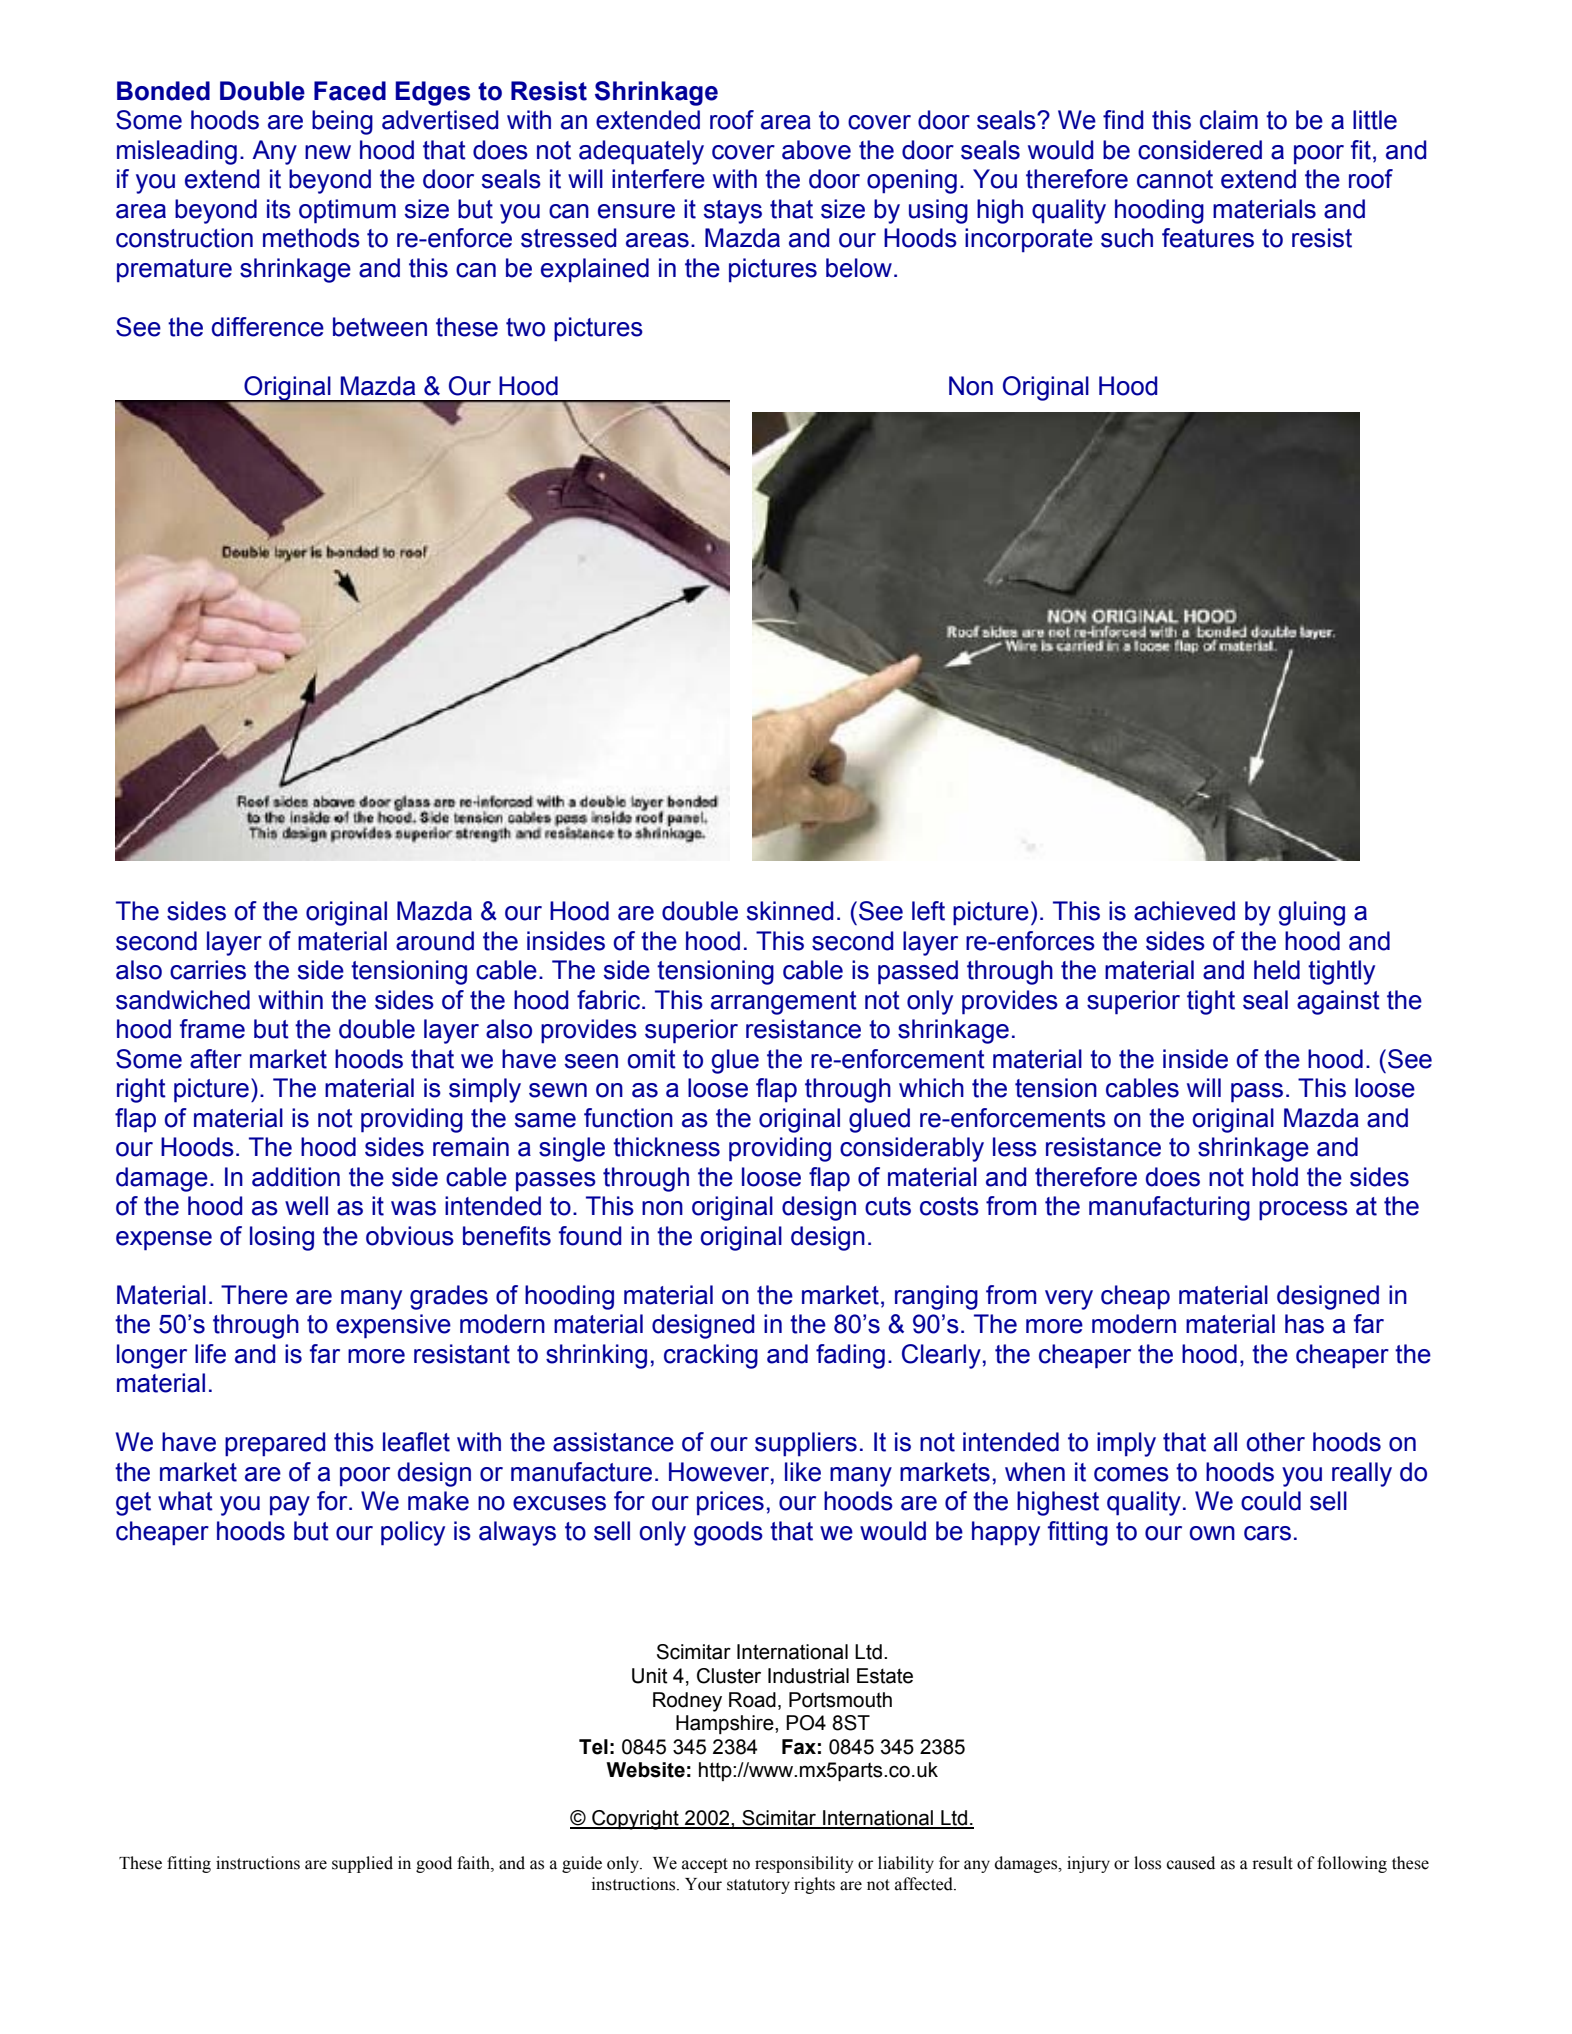  I want to click on carries, so click(208, 970).
